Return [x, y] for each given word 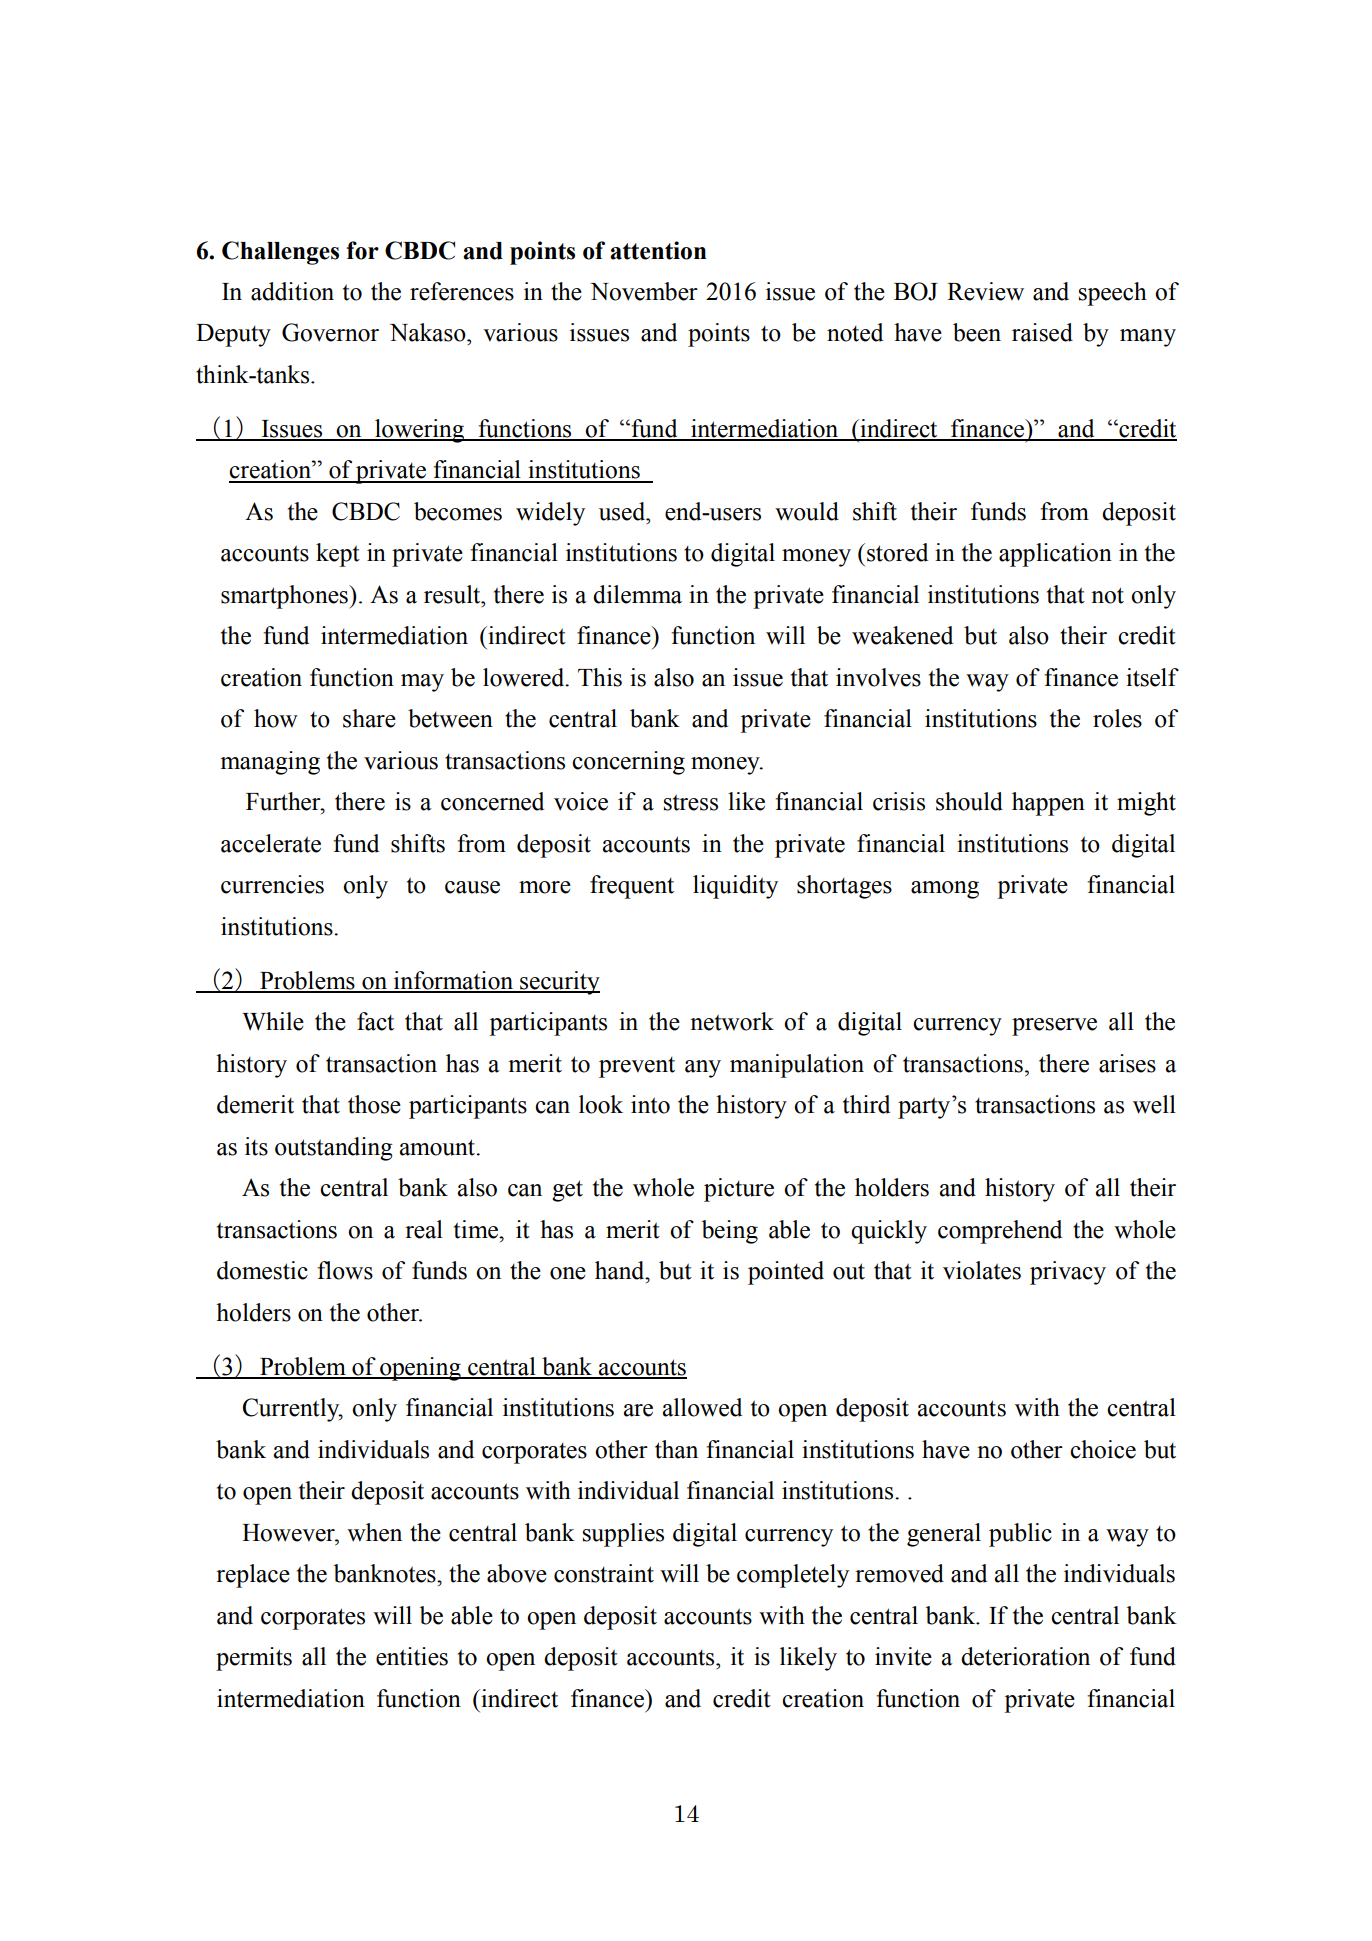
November [644, 291]
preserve [1054, 1027]
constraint [604, 1573]
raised [1042, 332]
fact [375, 1021]
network [732, 1021]
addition [292, 291]
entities [412, 1656]
